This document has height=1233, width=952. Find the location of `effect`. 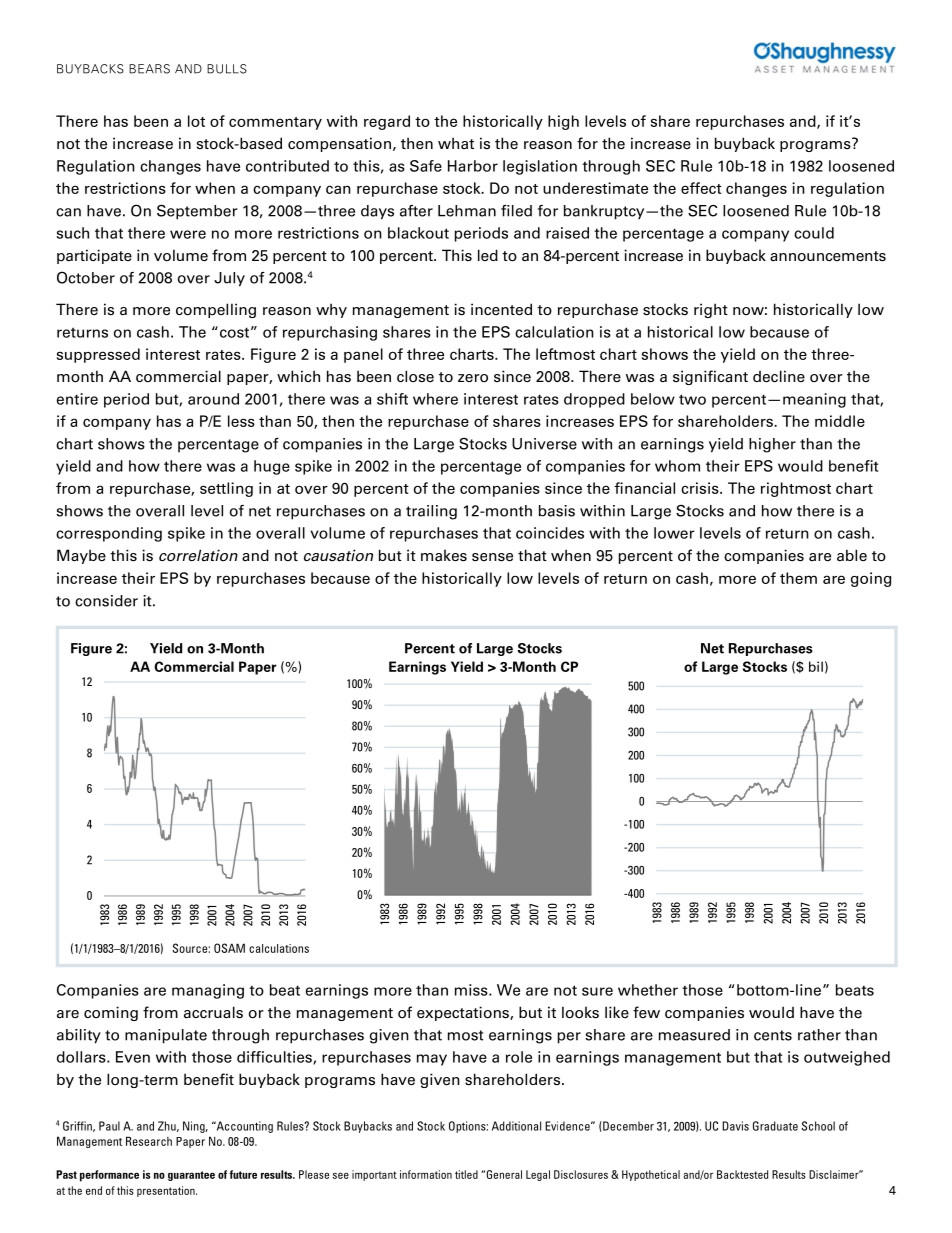

effect is located at coordinates (701, 188).
